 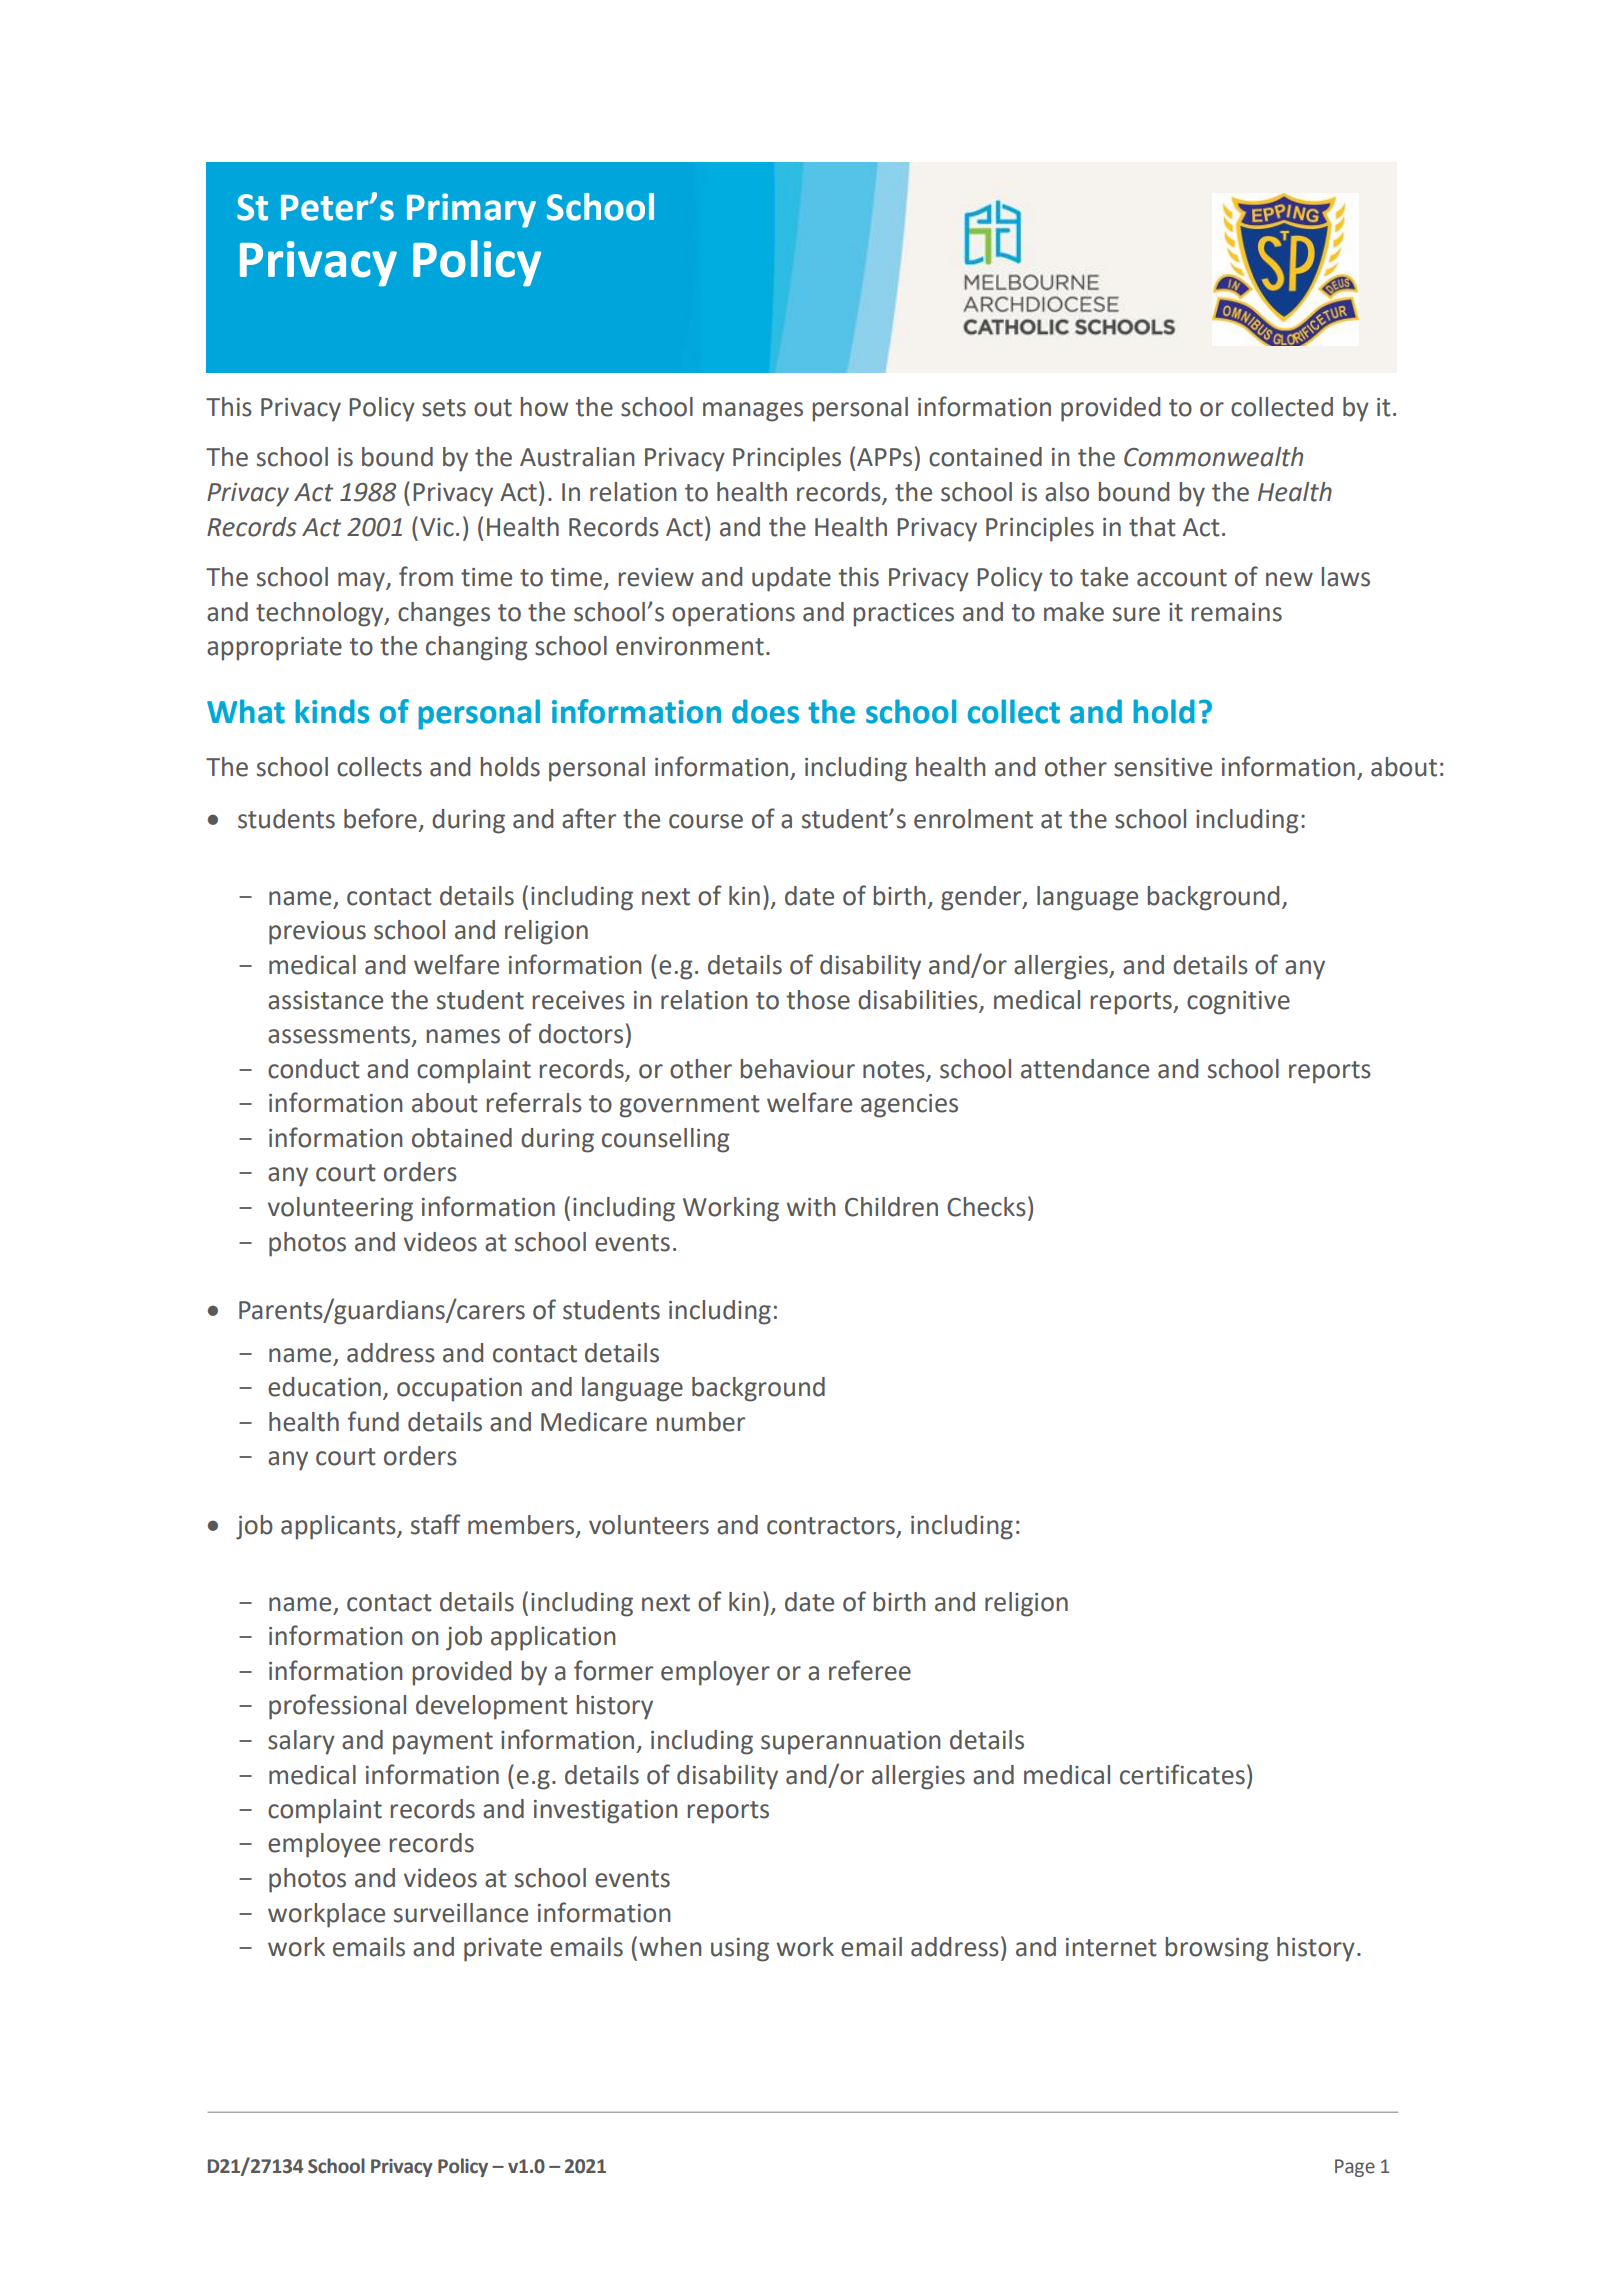 What do you see at coordinates (333, 711) in the screenshot?
I see `kinds` at bounding box center [333, 711].
